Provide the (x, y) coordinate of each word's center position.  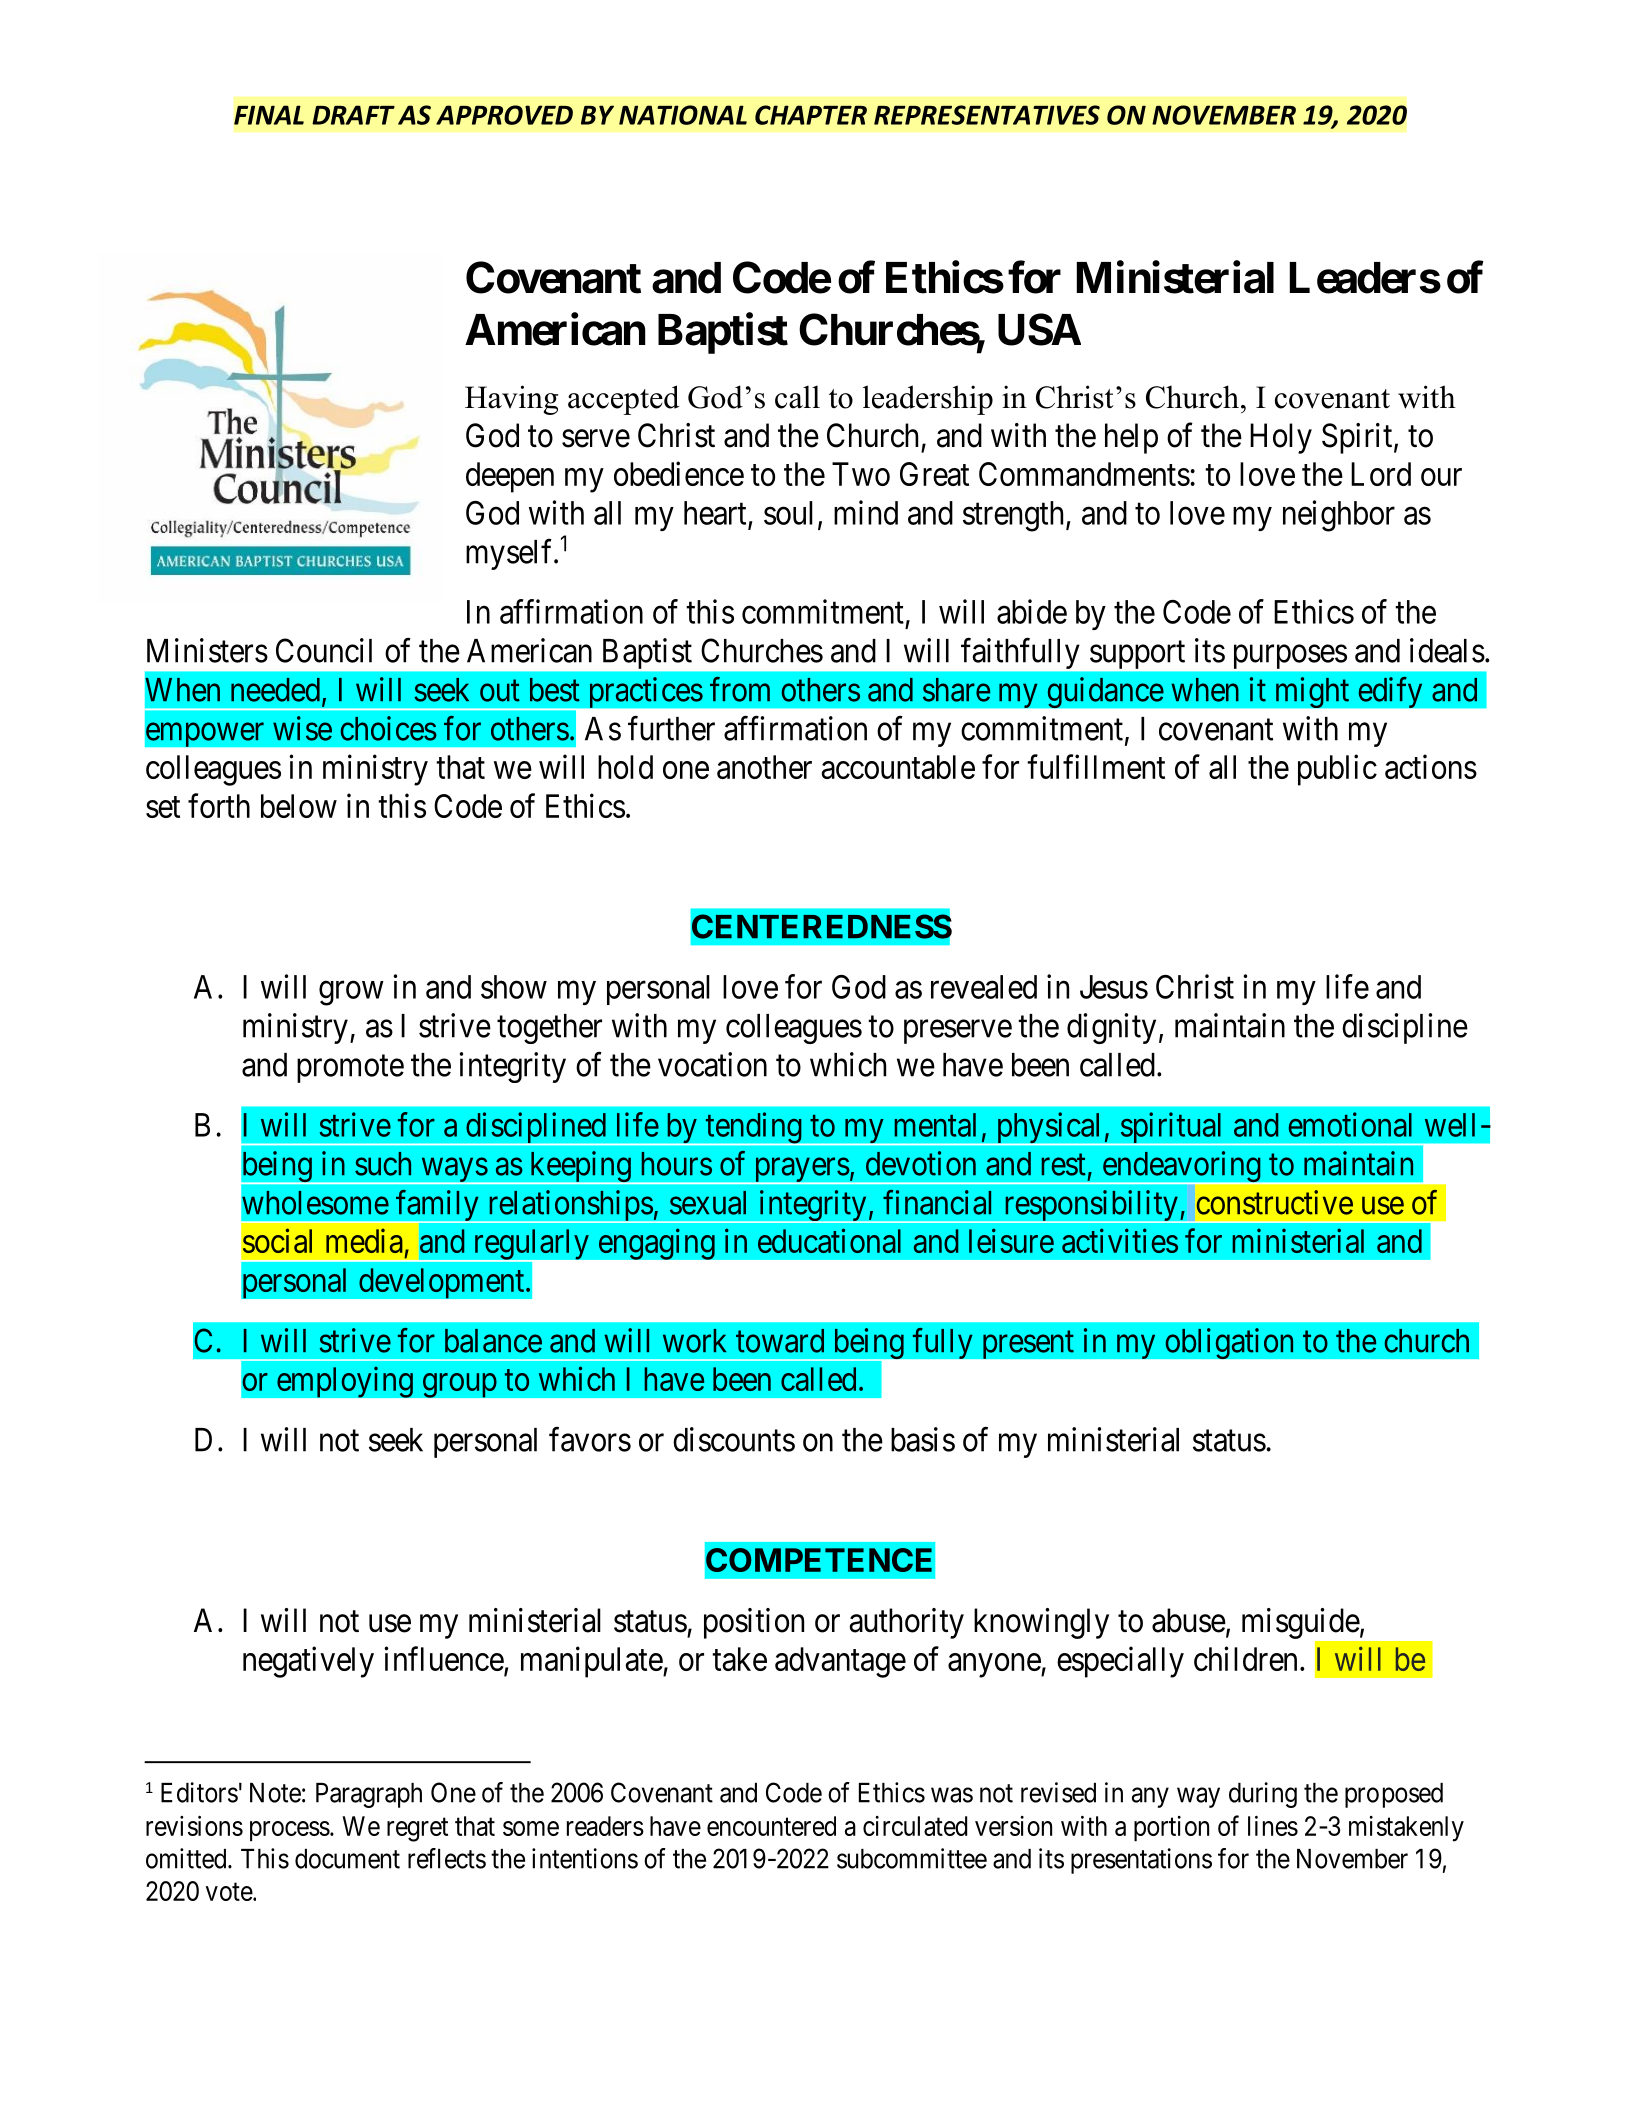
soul (788, 513)
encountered (771, 1826)
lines (1273, 1825)
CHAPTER (811, 115)
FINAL (269, 115)
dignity (1111, 1028)
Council (324, 650)
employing (345, 1382)
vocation (712, 1064)
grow (351, 993)
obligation (1229, 1343)
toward (780, 1341)
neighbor (1339, 516)
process (290, 1831)
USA (1039, 329)
